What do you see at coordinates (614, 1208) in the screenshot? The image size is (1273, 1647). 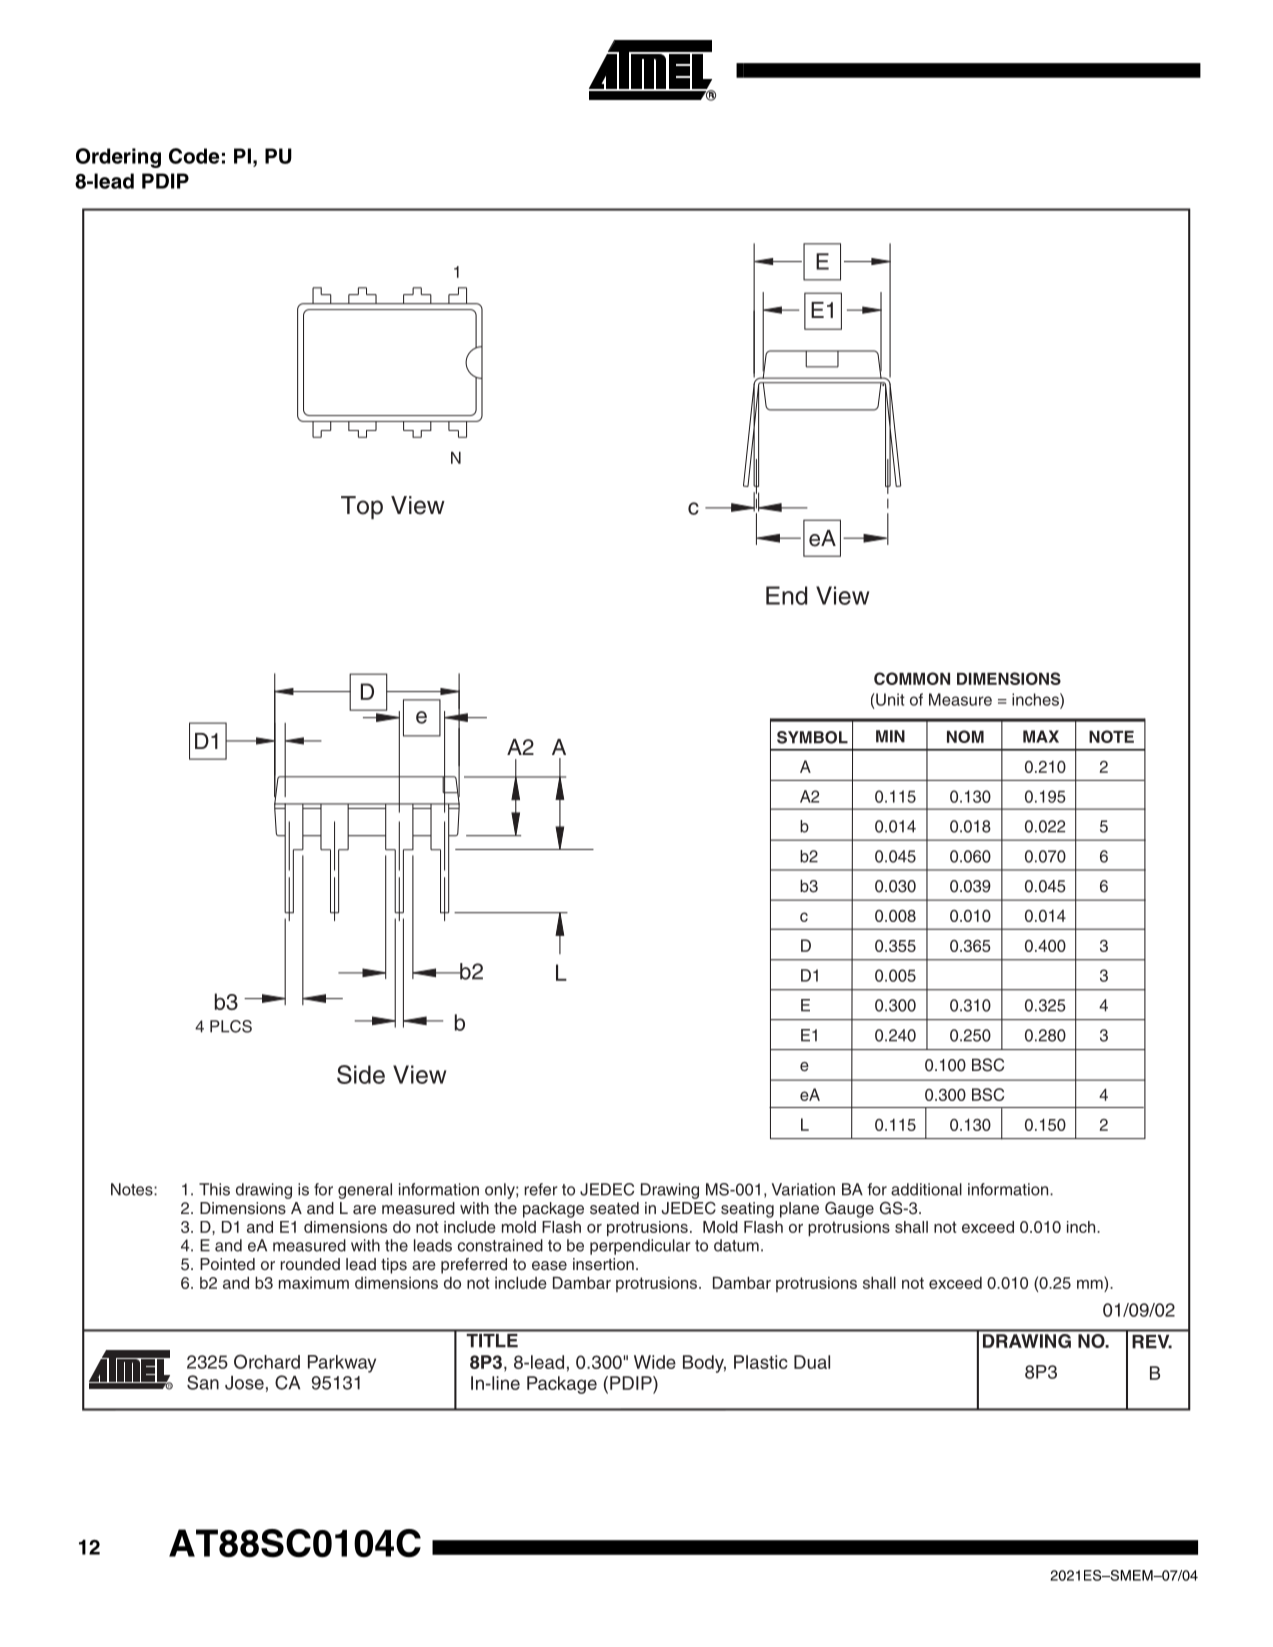 I see `seated` at bounding box center [614, 1208].
